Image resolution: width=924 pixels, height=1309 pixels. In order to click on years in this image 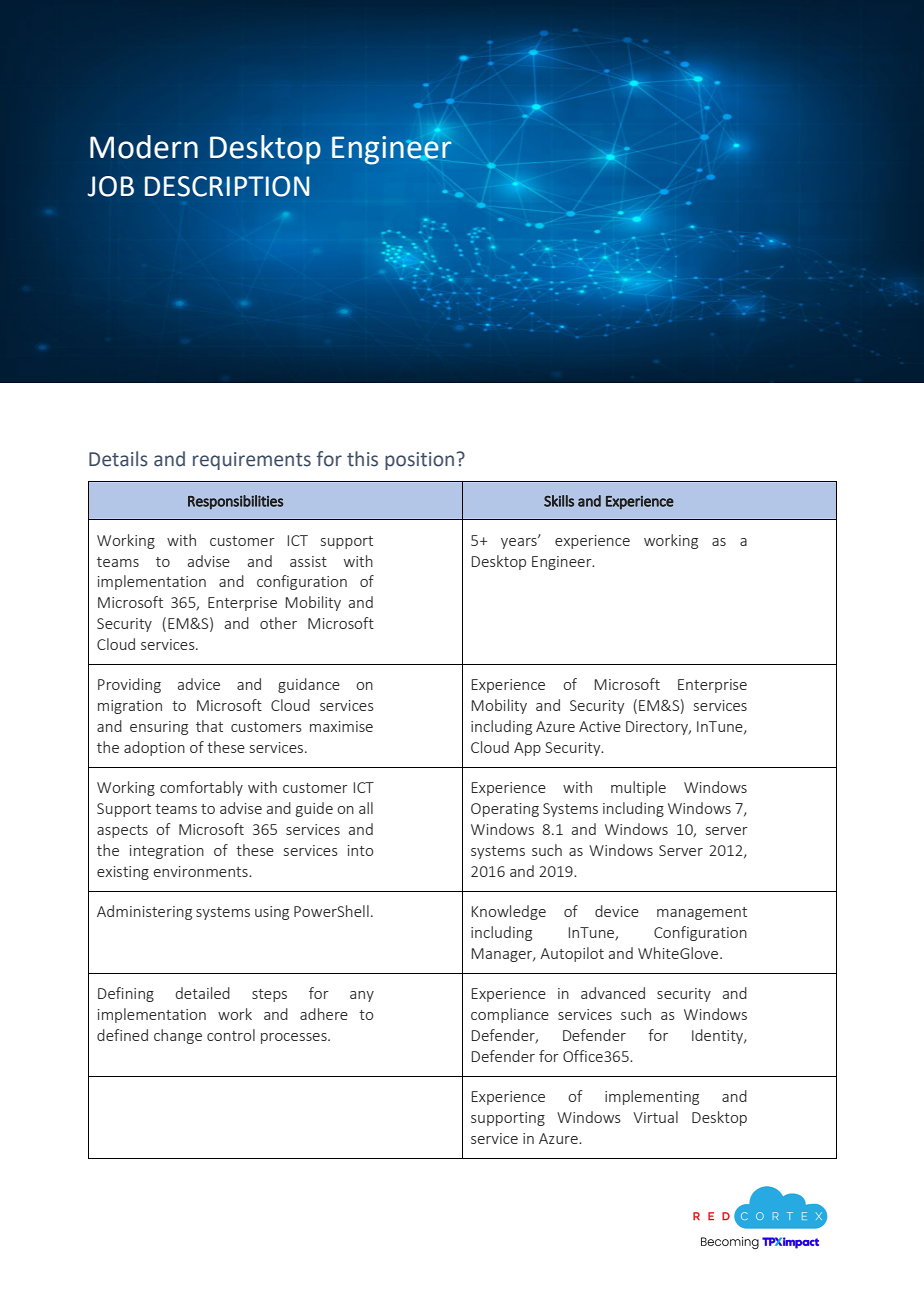, I will do `click(520, 542)`.
